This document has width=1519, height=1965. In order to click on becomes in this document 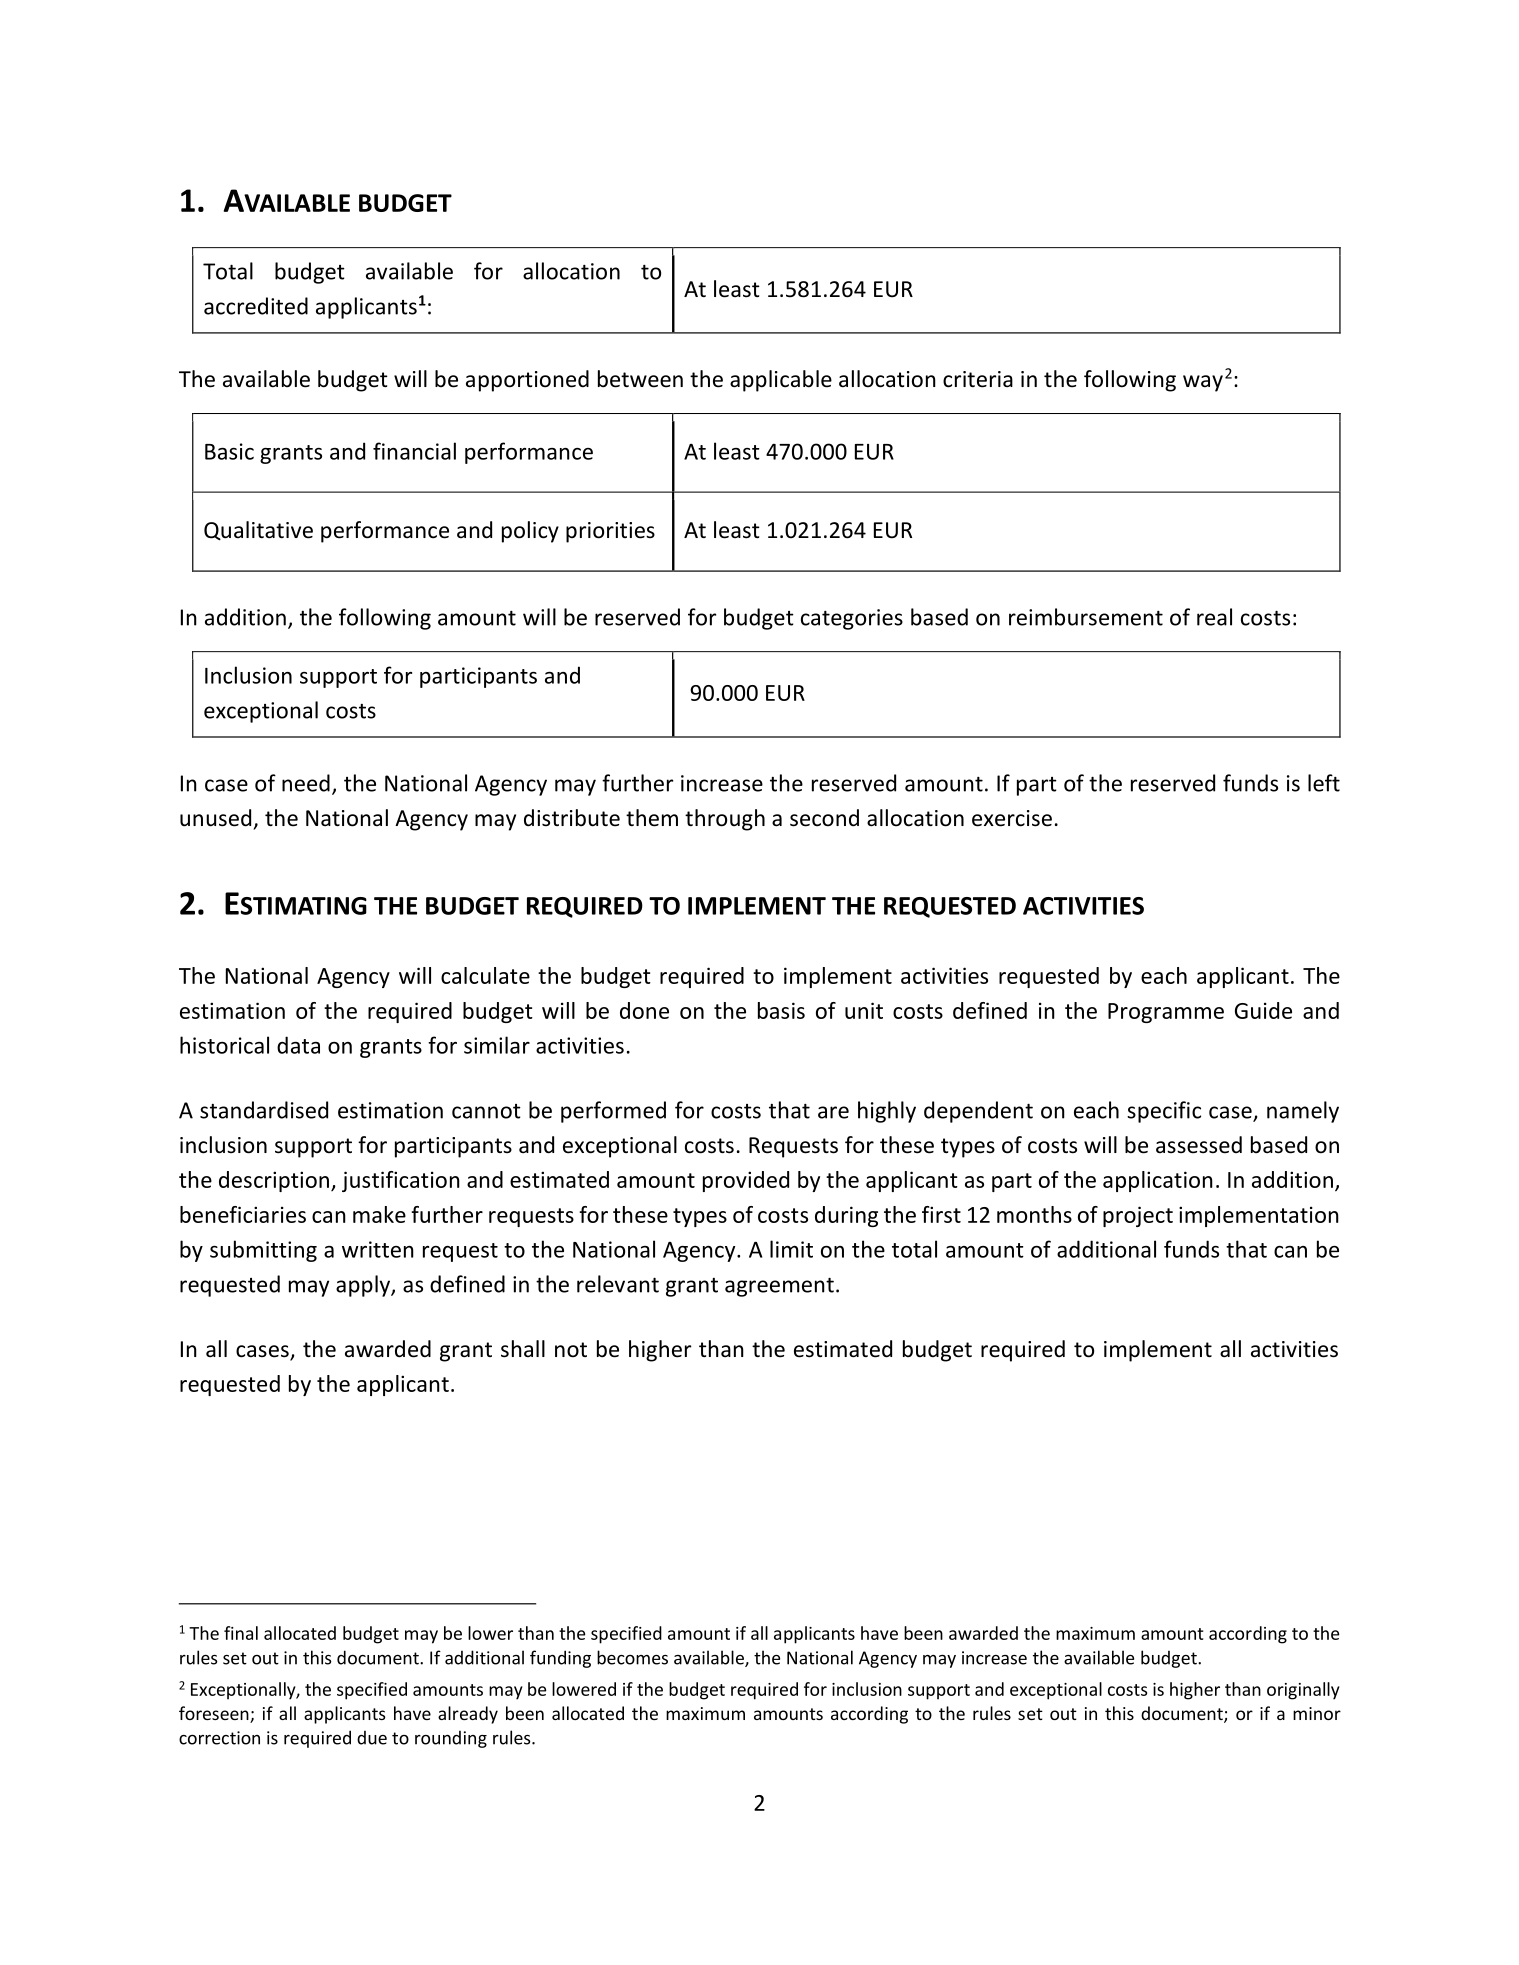, I will do `click(632, 1657)`.
